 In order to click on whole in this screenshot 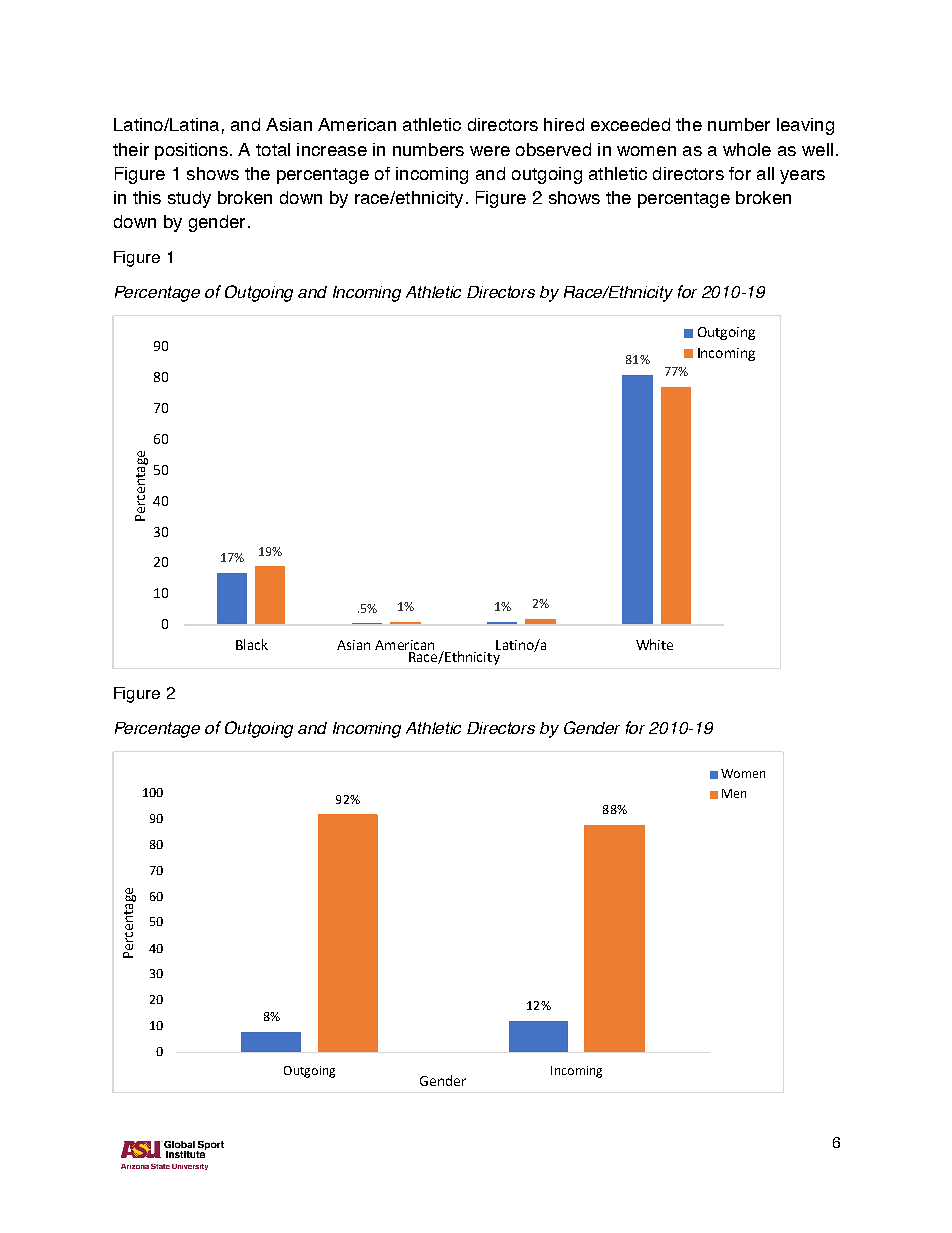, I will do `click(747, 149)`.
